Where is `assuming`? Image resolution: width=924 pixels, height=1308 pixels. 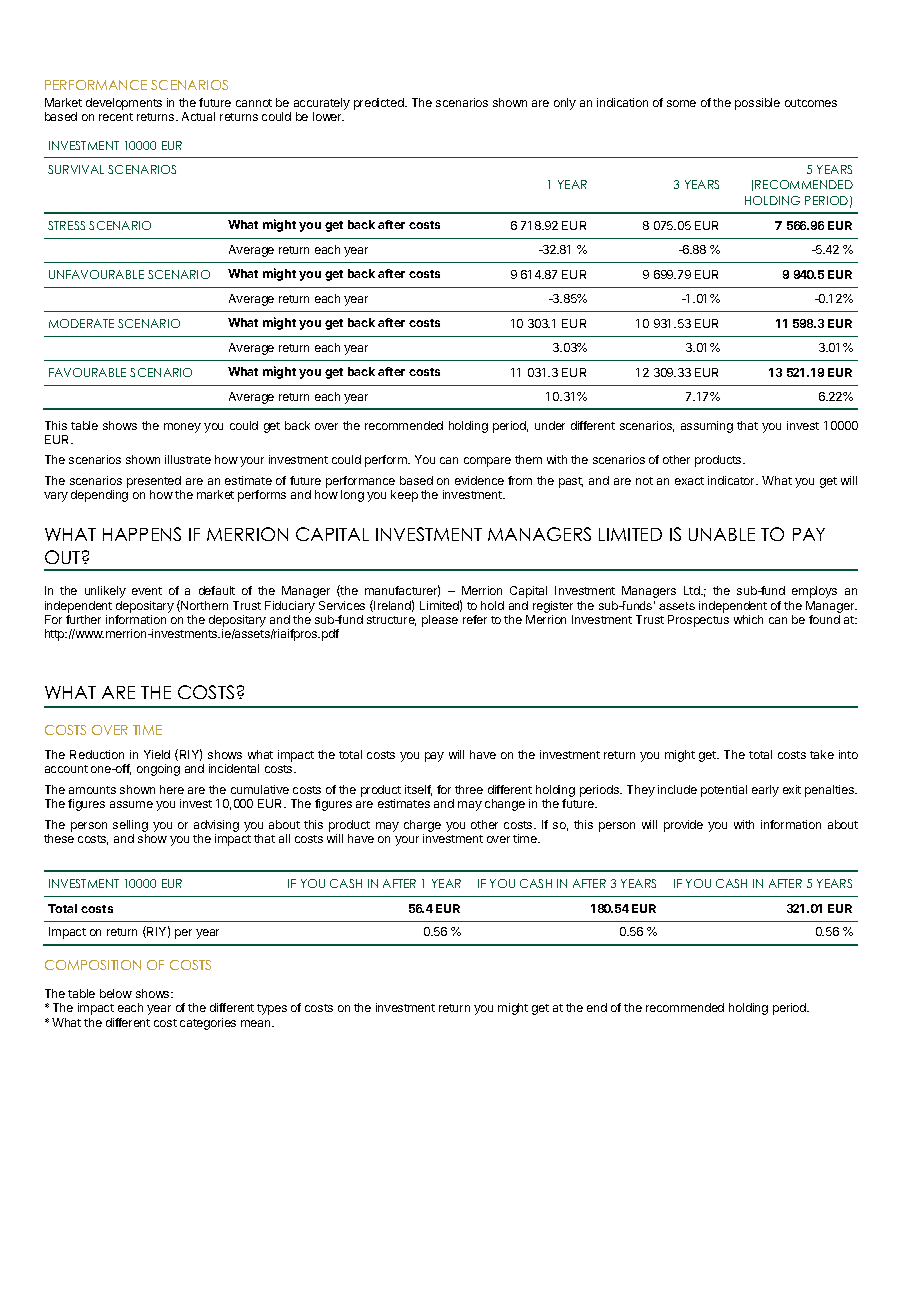
assuming is located at coordinates (707, 427).
